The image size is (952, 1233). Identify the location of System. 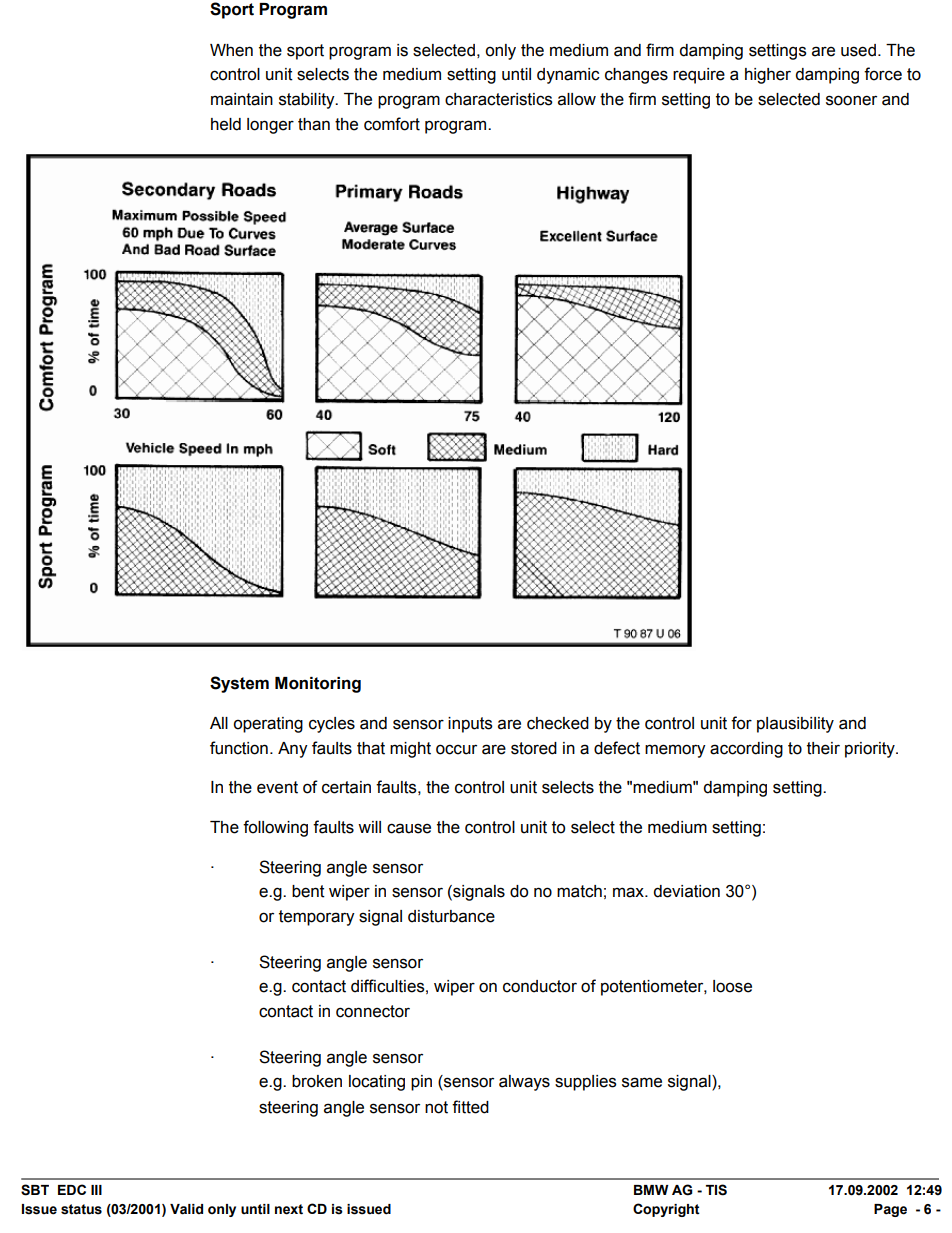
(239, 684).
